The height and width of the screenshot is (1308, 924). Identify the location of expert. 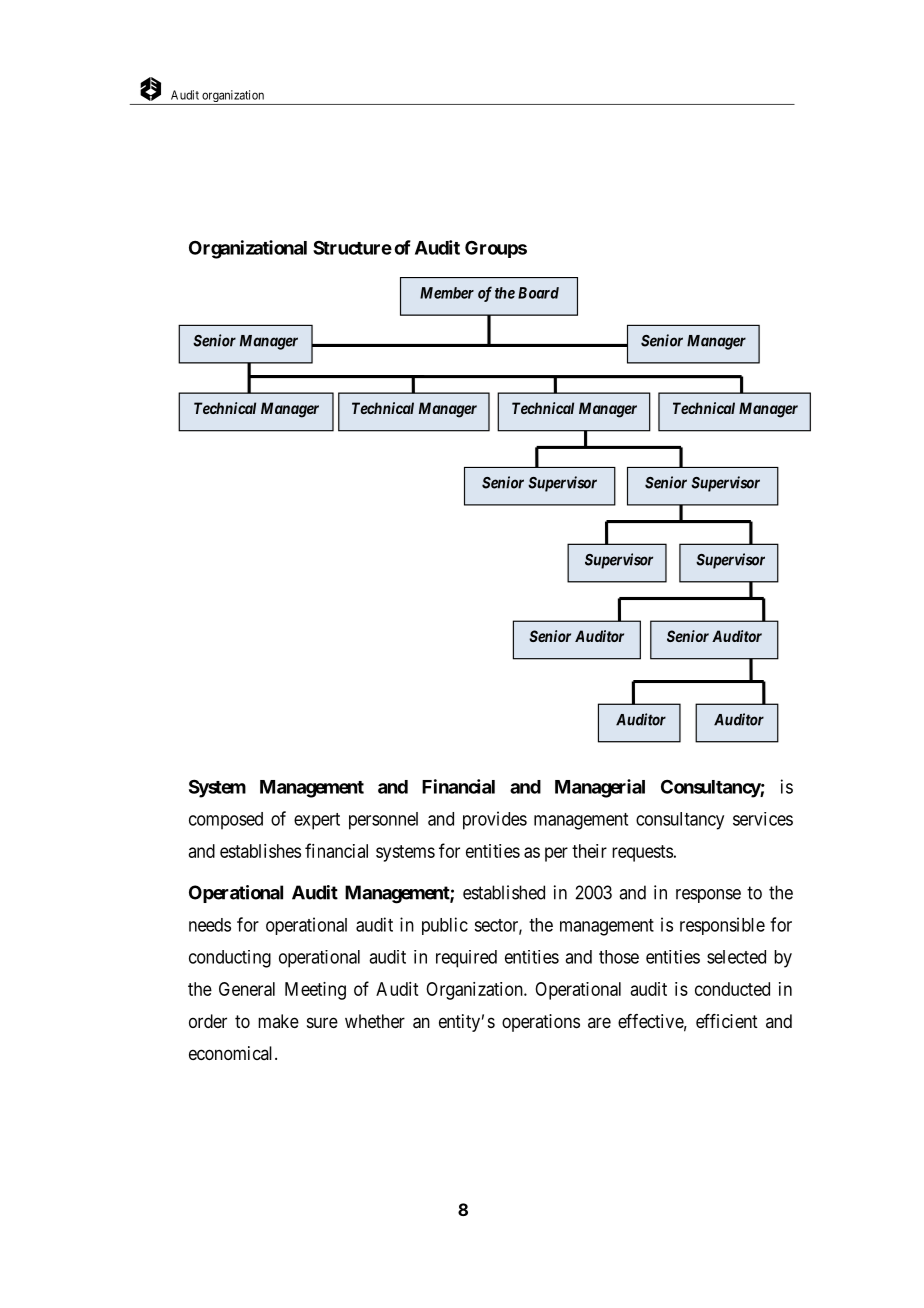
(317, 821).
